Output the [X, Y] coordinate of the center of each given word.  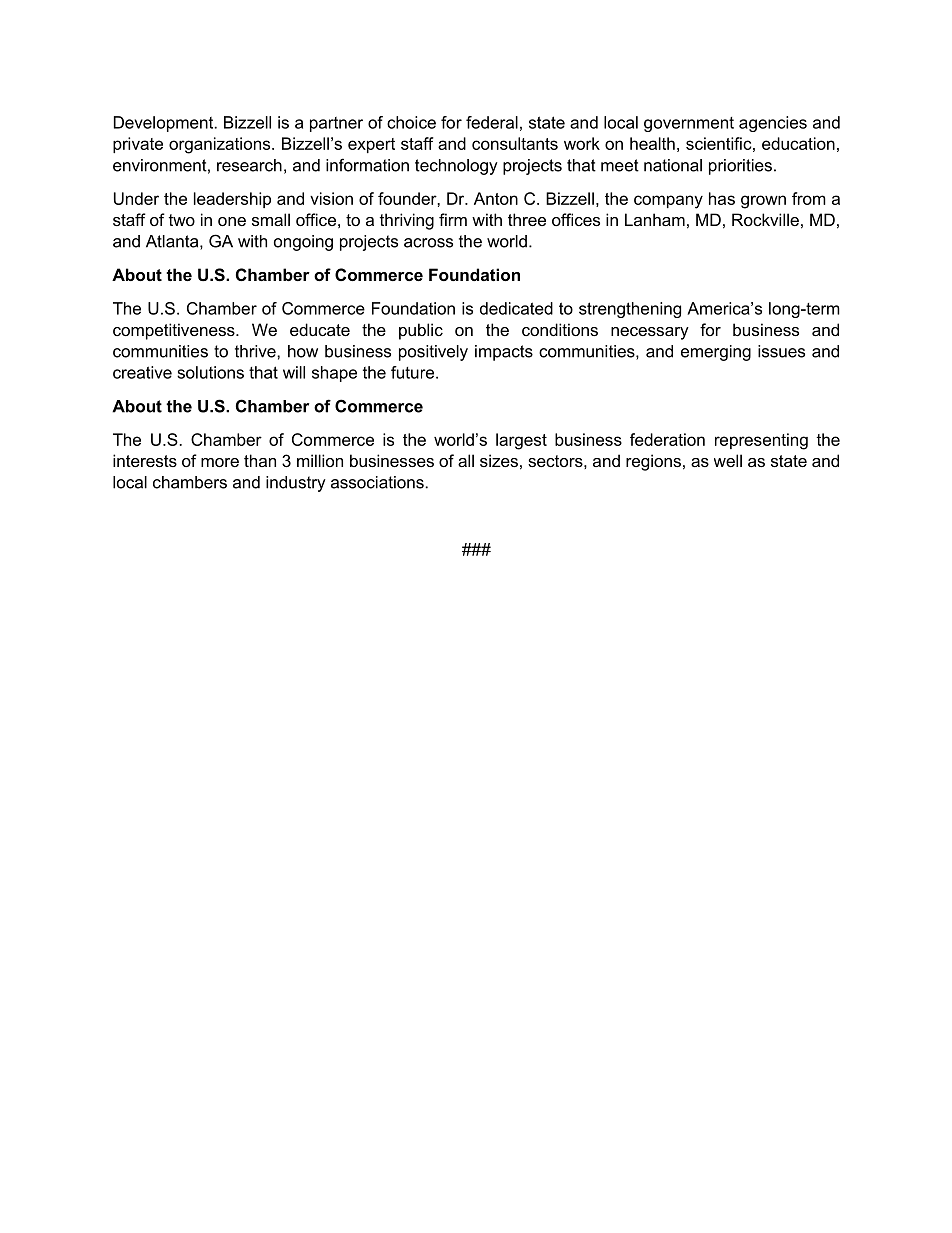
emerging [716, 353]
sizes [499, 460]
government [689, 124]
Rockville [765, 219]
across [428, 243]
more [220, 462]
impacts [504, 353]
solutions [210, 372]
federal [492, 122]
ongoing [303, 243]
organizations [221, 145]
